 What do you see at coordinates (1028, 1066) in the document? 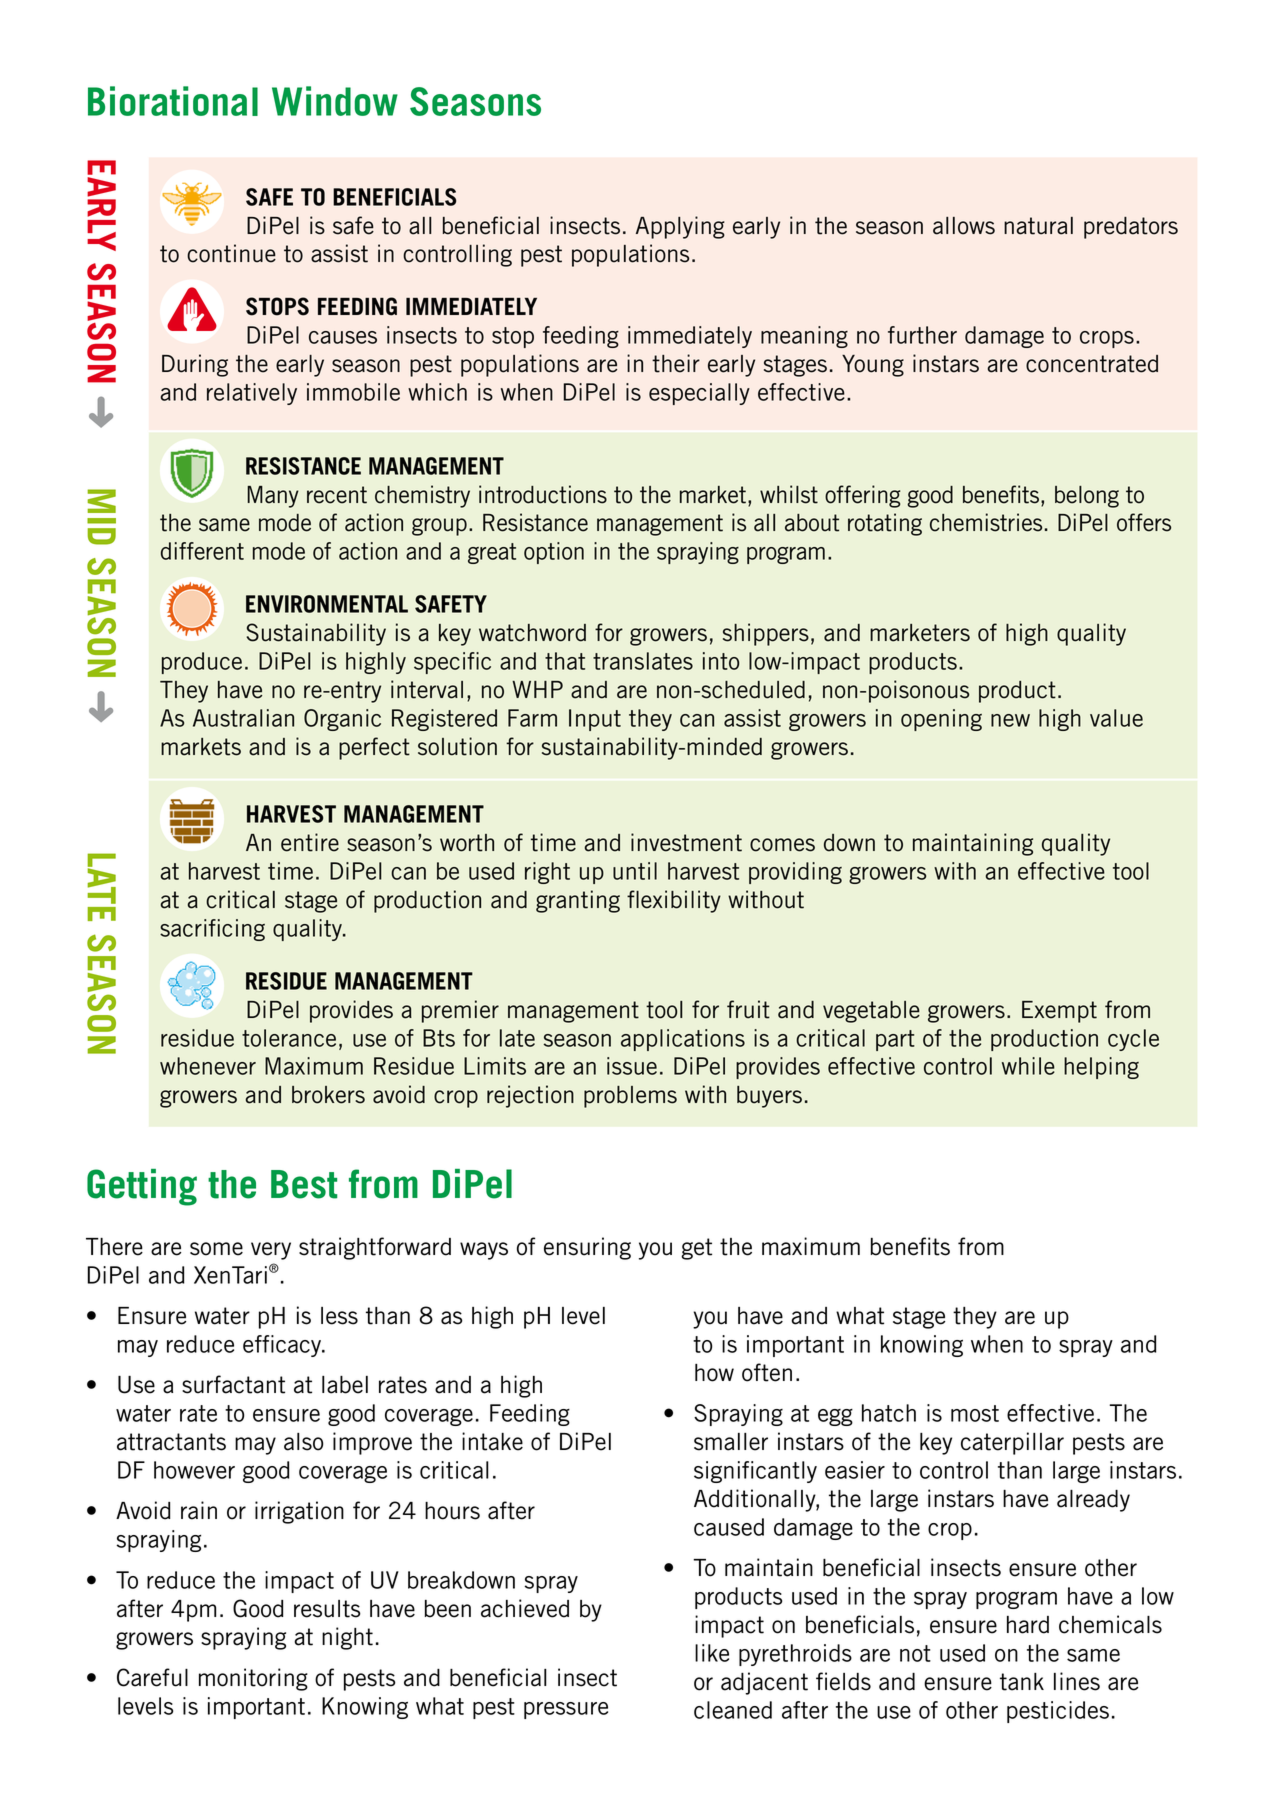
I see `while` at bounding box center [1028, 1066].
